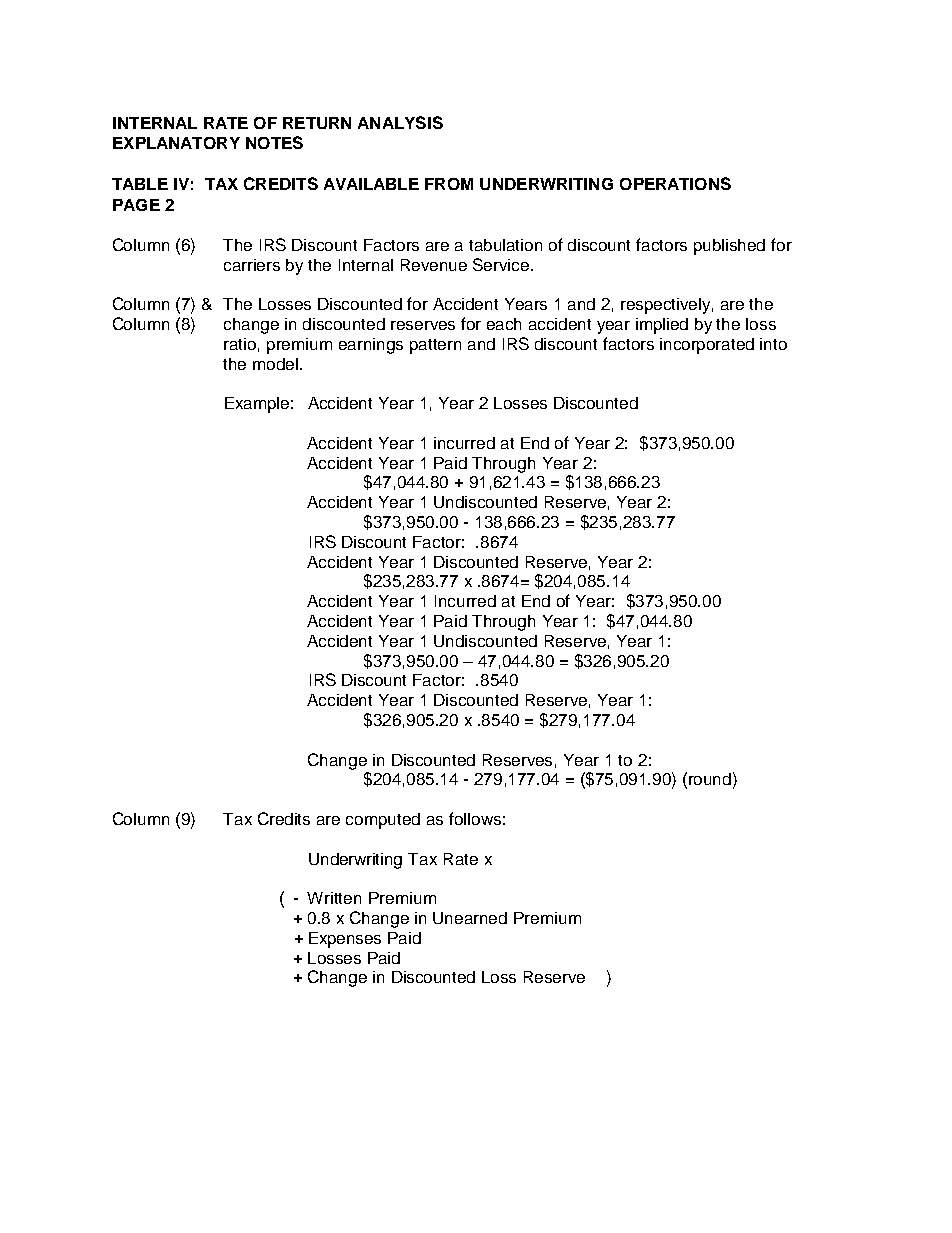 The height and width of the image is (1233, 952). What do you see at coordinates (176, 143) in the image?
I see `EXPLANATORY` at bounding box center [176, 143].
